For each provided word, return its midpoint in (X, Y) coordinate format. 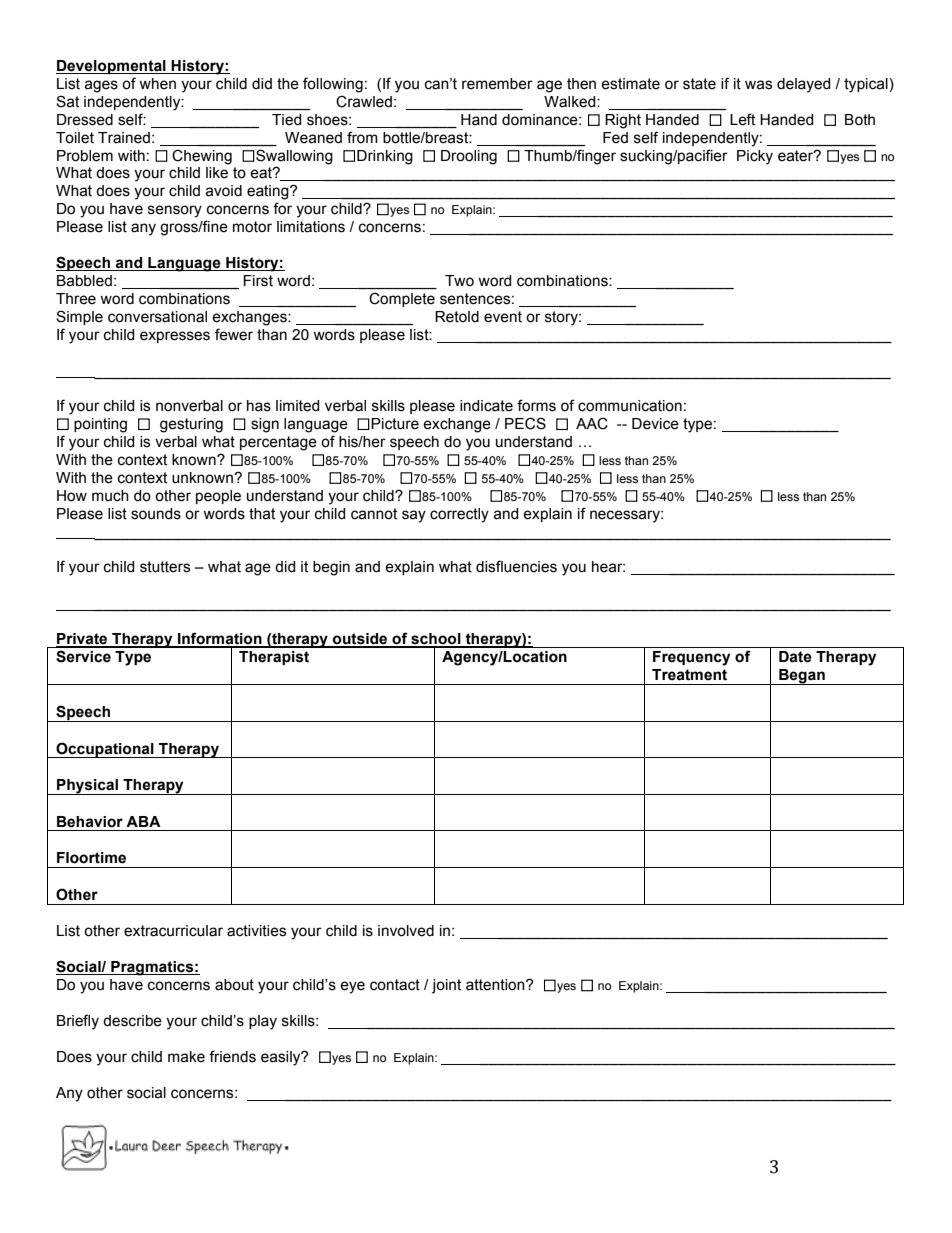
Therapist (274, 658)
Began (802, 677)
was (758, 85)
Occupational (105, 750)
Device (655, 424)
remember (497, 84)
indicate (486, 406)
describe (132, 1021)
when (157, 84)
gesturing (191, 425)
